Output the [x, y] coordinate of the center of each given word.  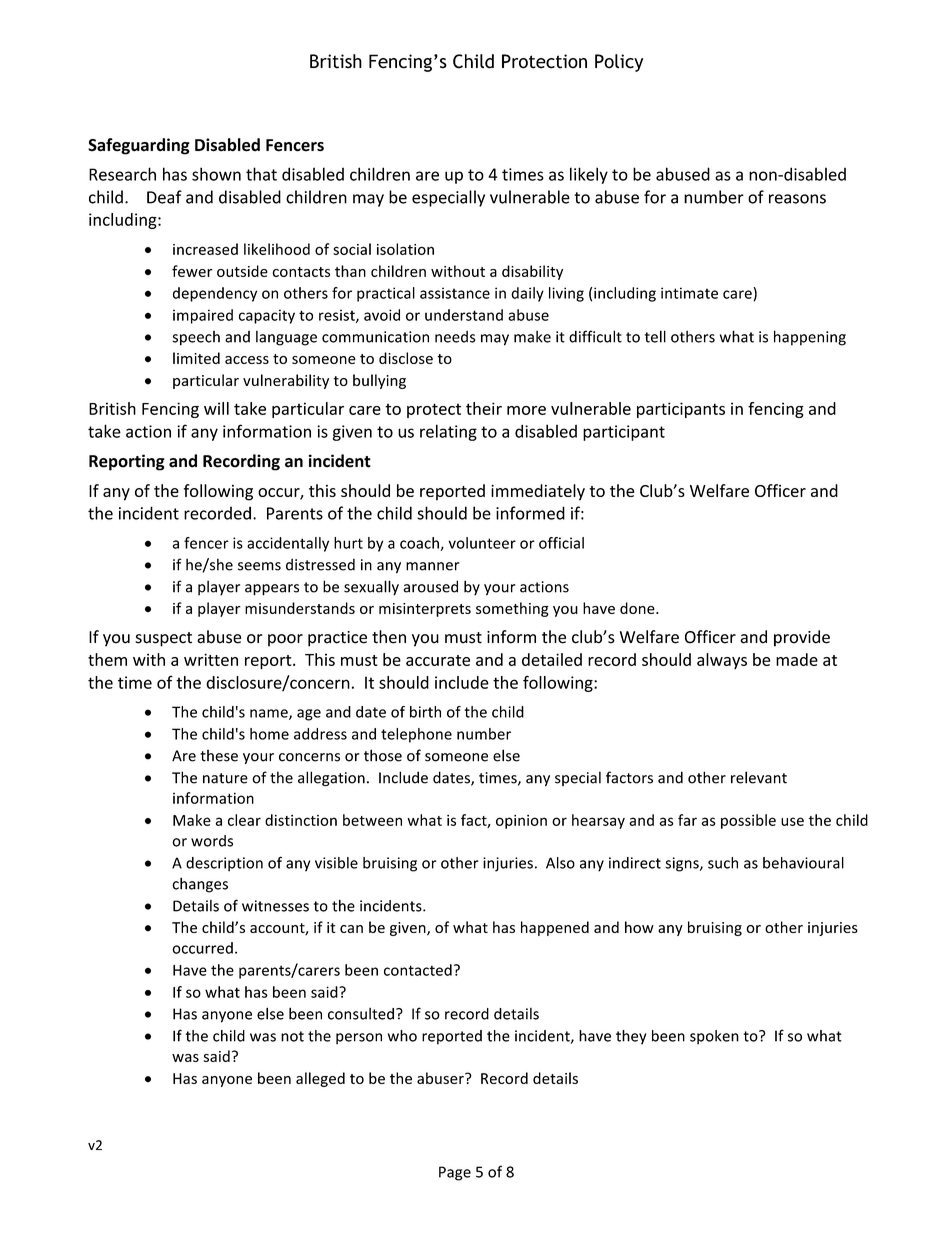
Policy [619, 63]
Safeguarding [139, 146]
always [722, 661]
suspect [163, 639]
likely [589, 175]
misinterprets [425, 610]
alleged [320, 1079]
